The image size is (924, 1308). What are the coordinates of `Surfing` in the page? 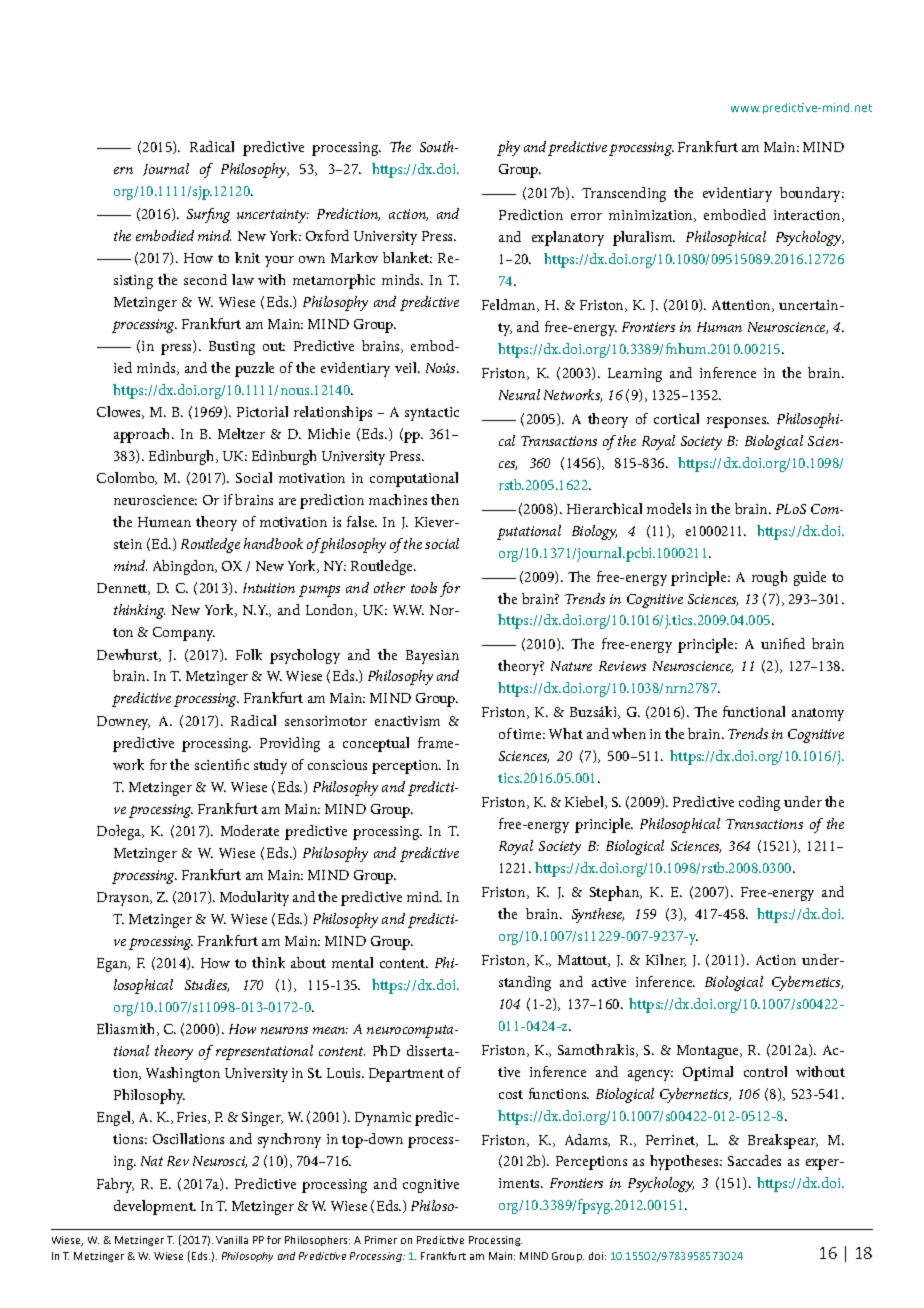 It's located at (208, 215).
